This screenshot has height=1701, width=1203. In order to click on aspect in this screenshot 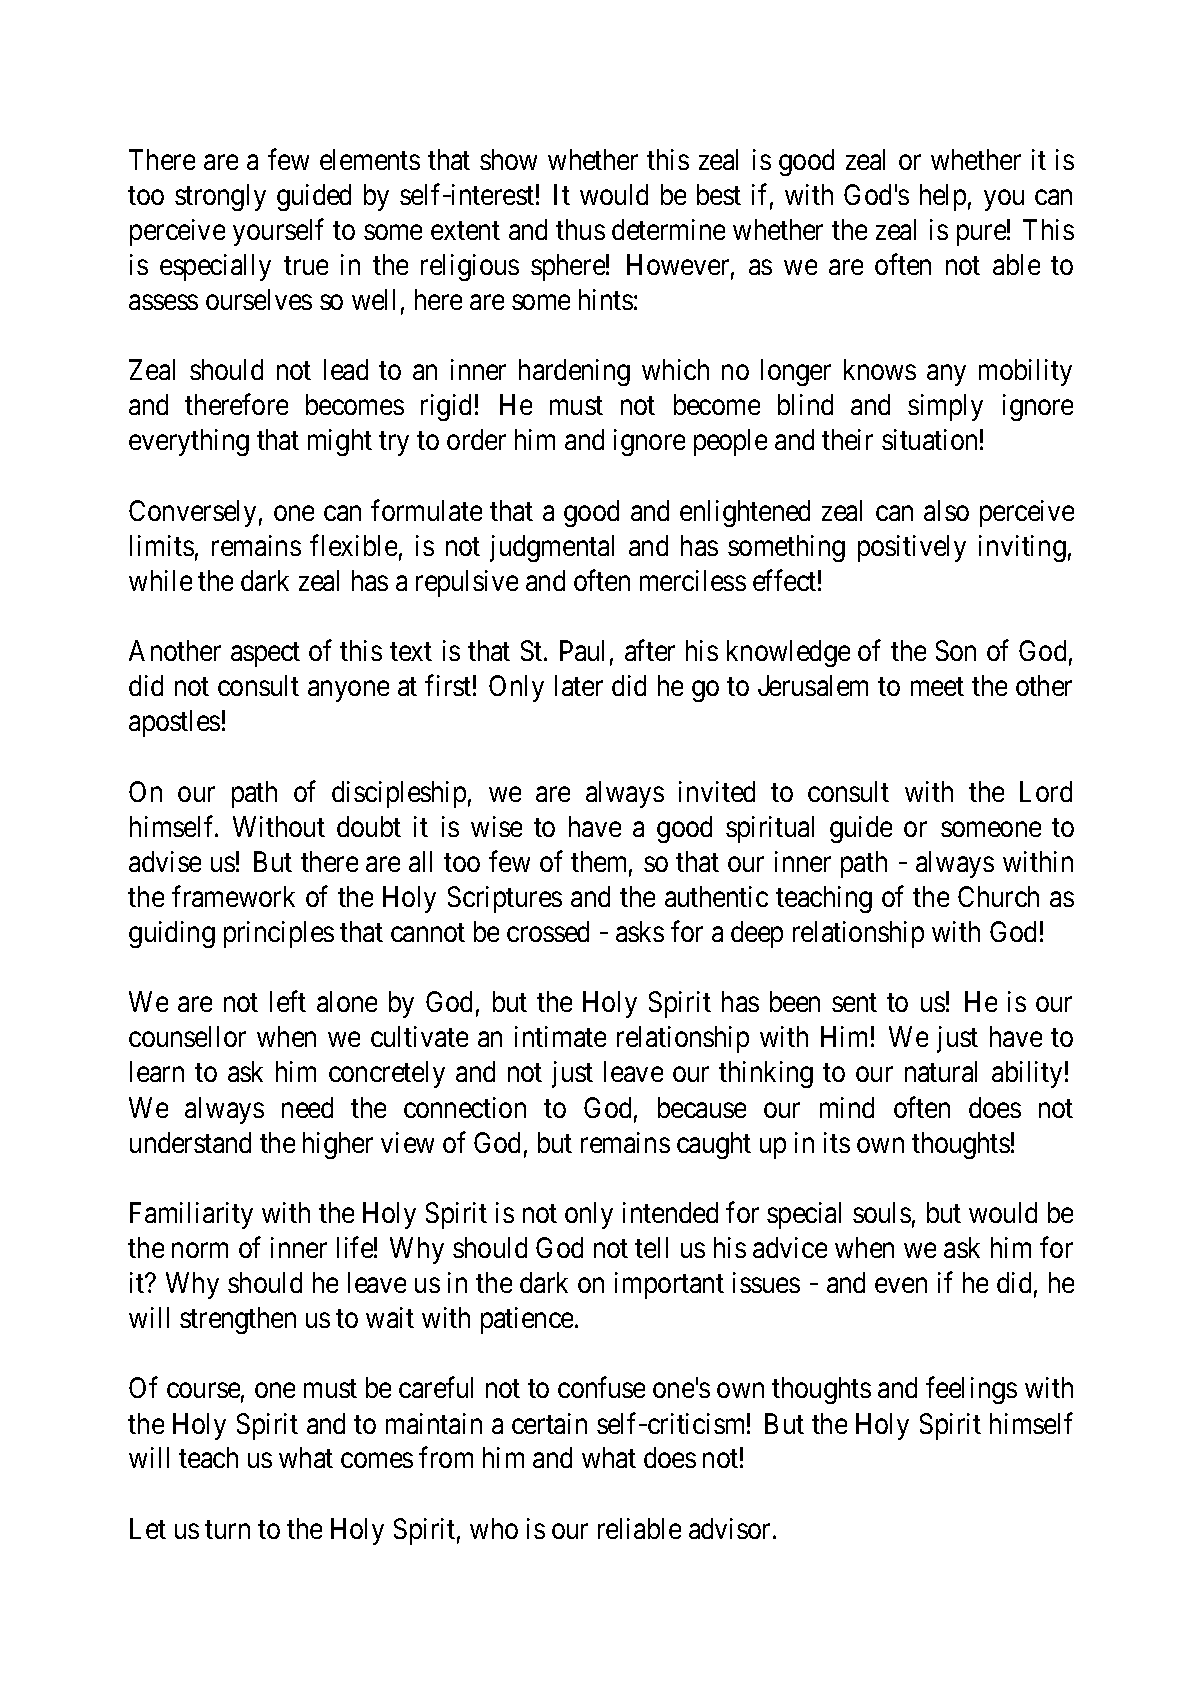, I will do `click(265, 655)`.
